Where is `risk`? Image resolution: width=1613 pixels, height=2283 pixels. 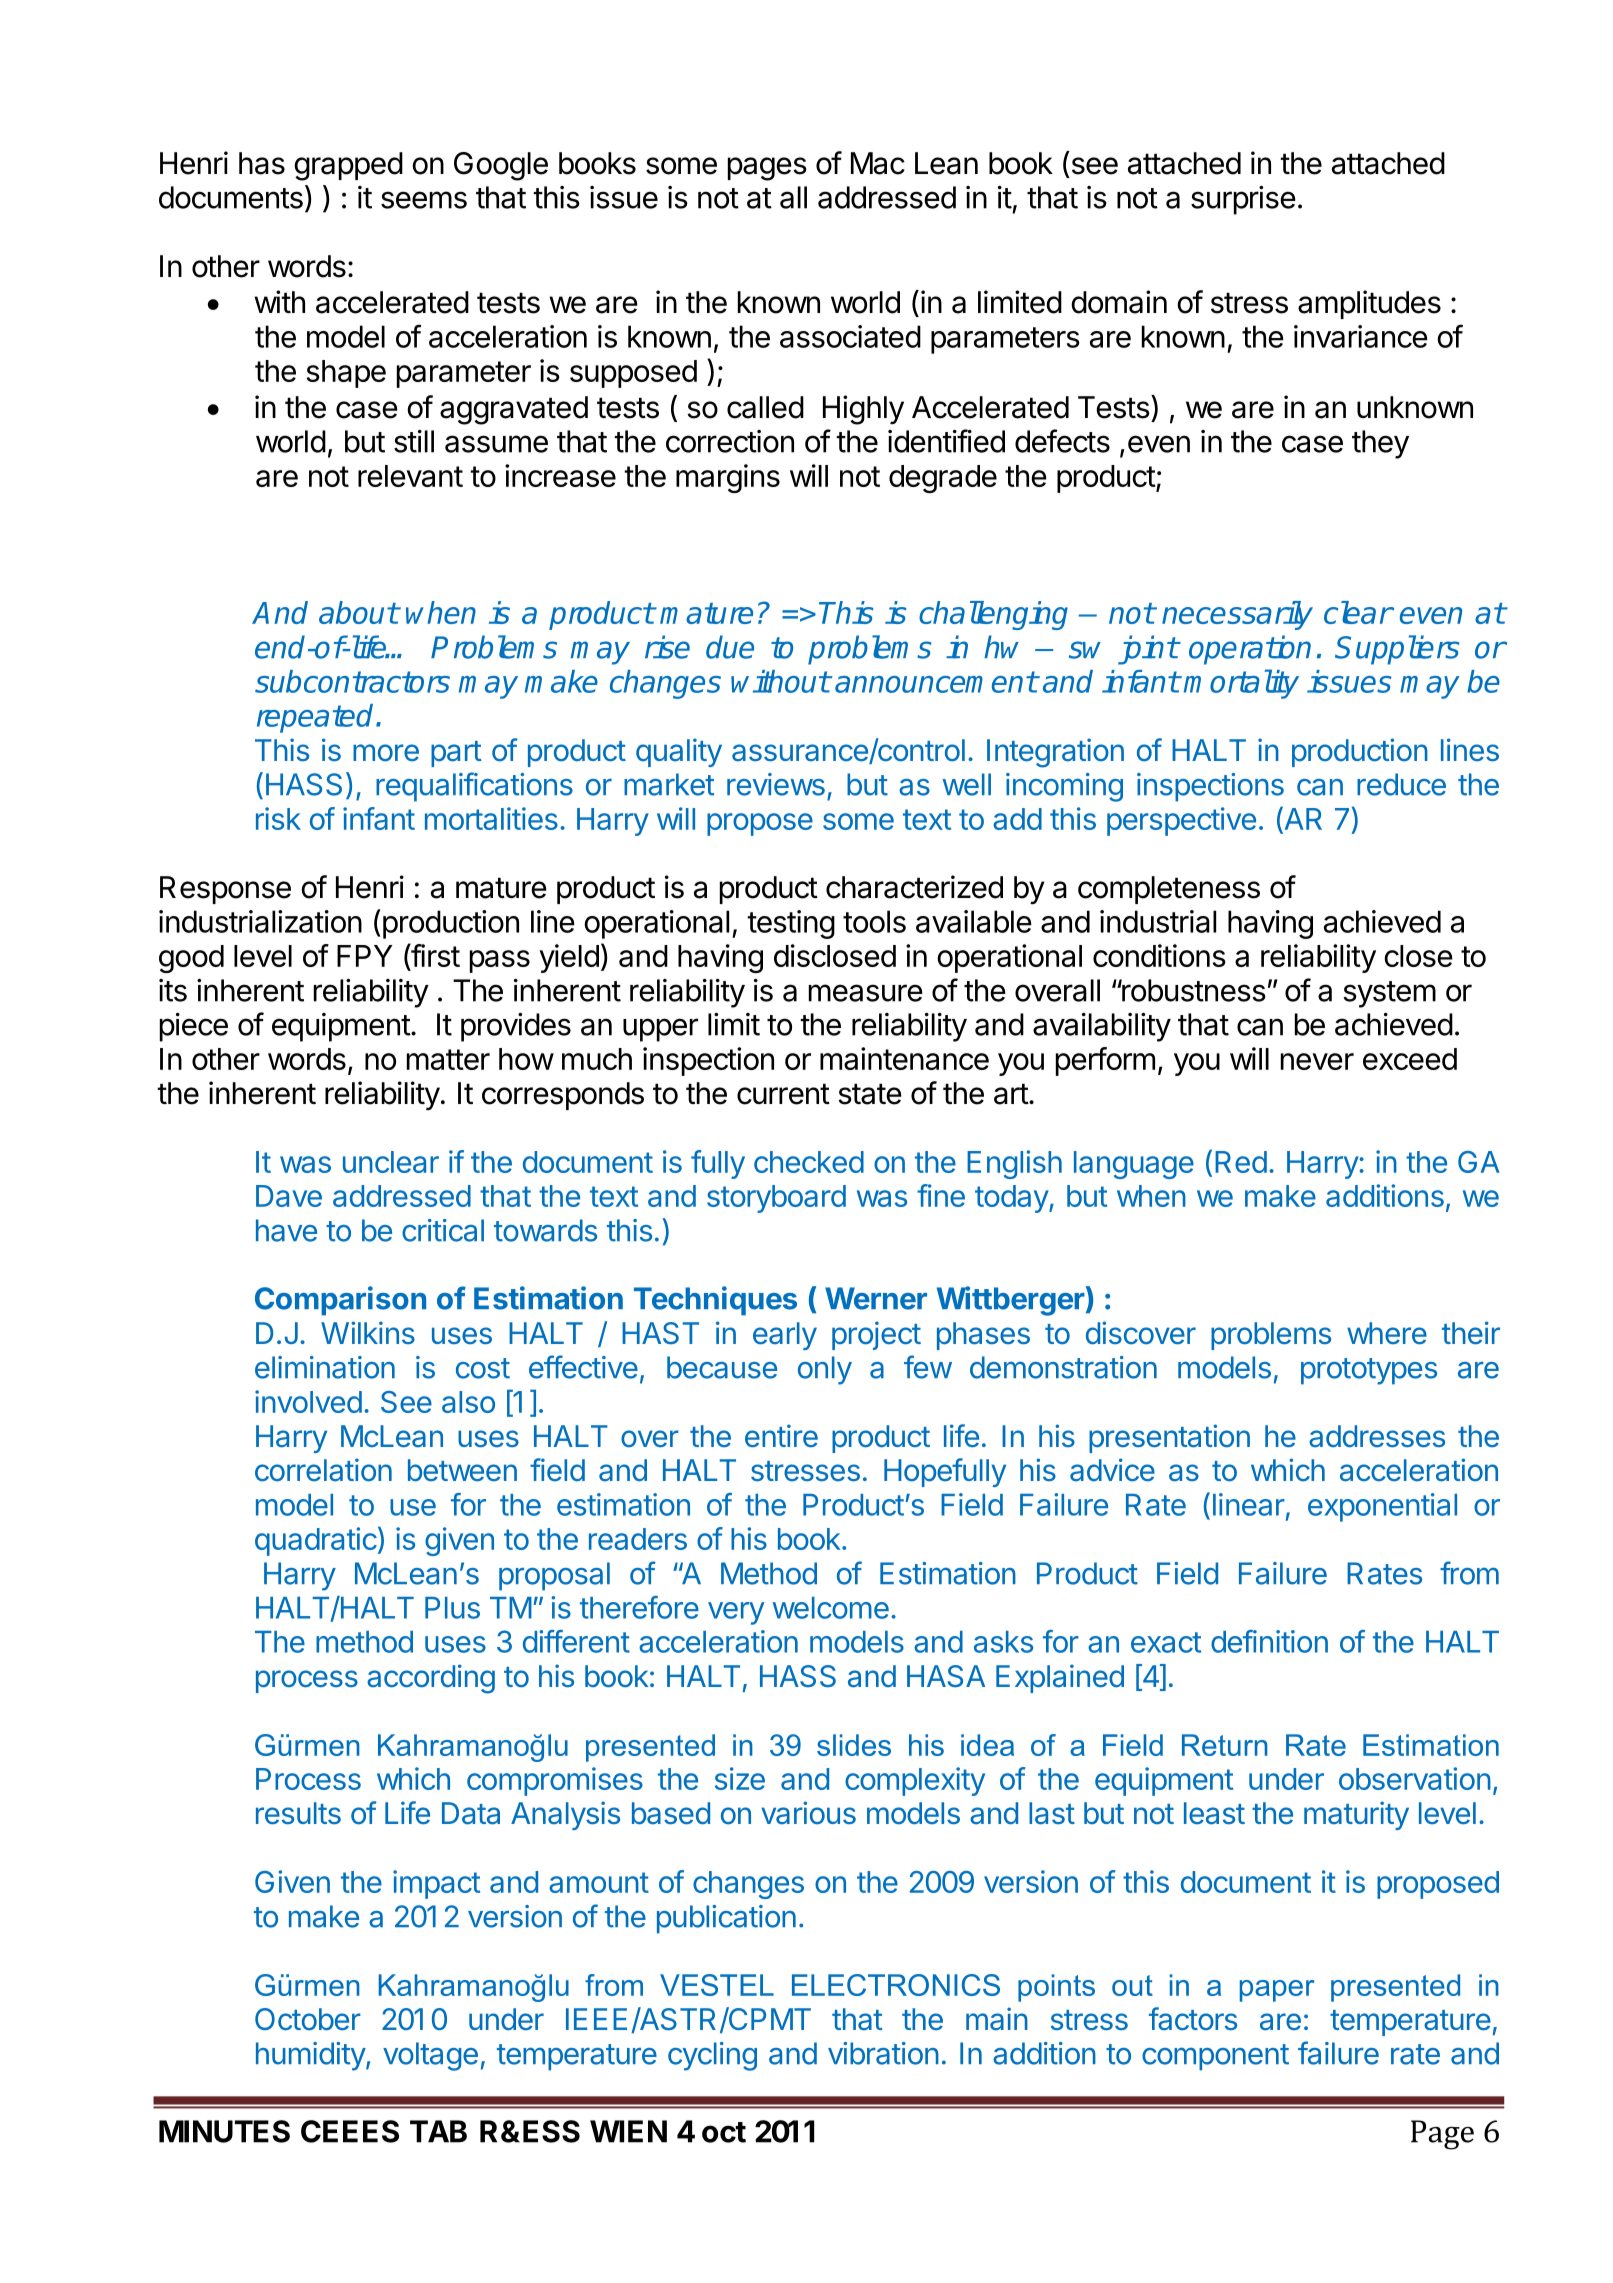
risk is located at coordinates (278, 818).
